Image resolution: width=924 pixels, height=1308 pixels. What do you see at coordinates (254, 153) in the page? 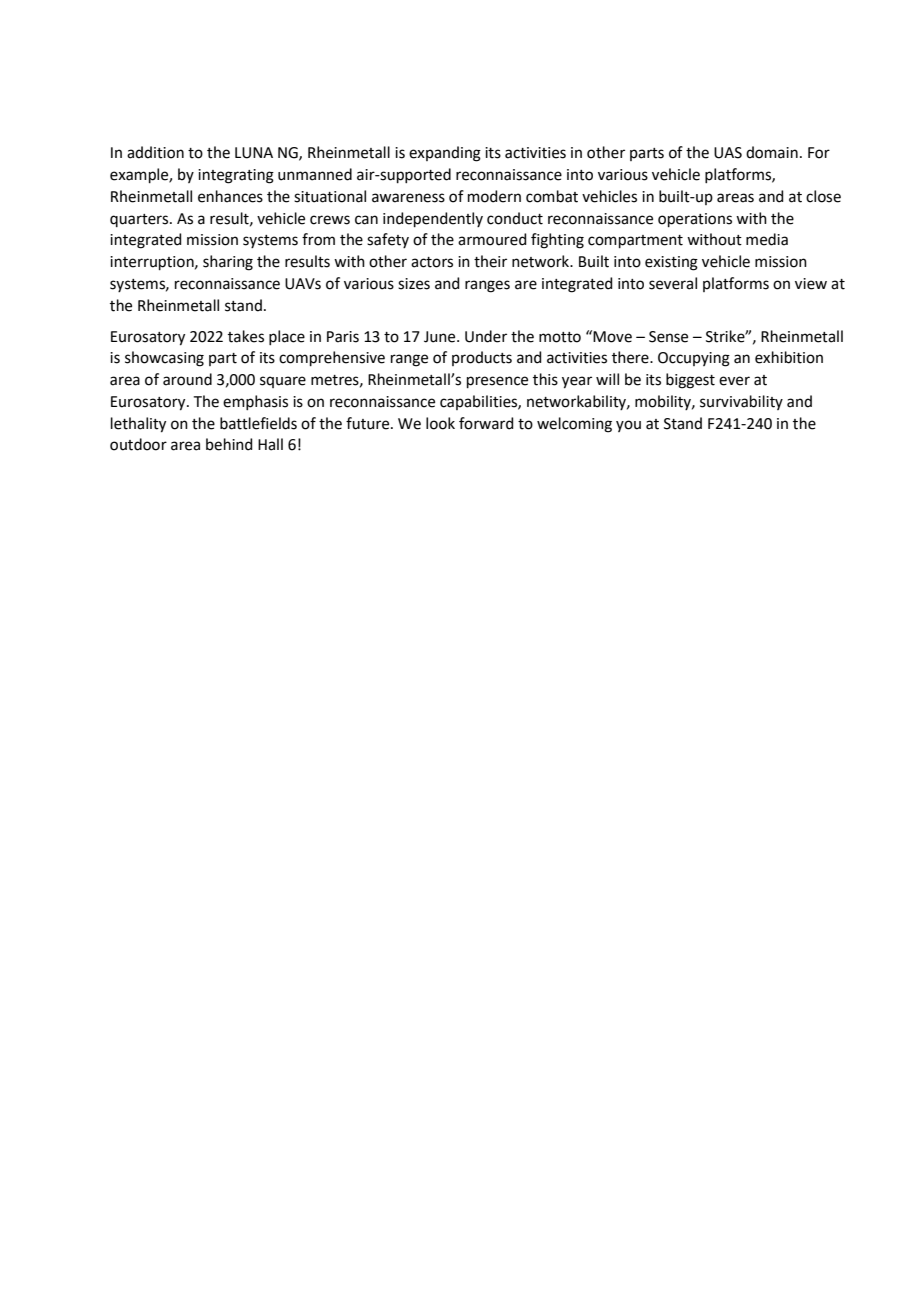
I see `LUNA` at bounding box center [254, 153].
